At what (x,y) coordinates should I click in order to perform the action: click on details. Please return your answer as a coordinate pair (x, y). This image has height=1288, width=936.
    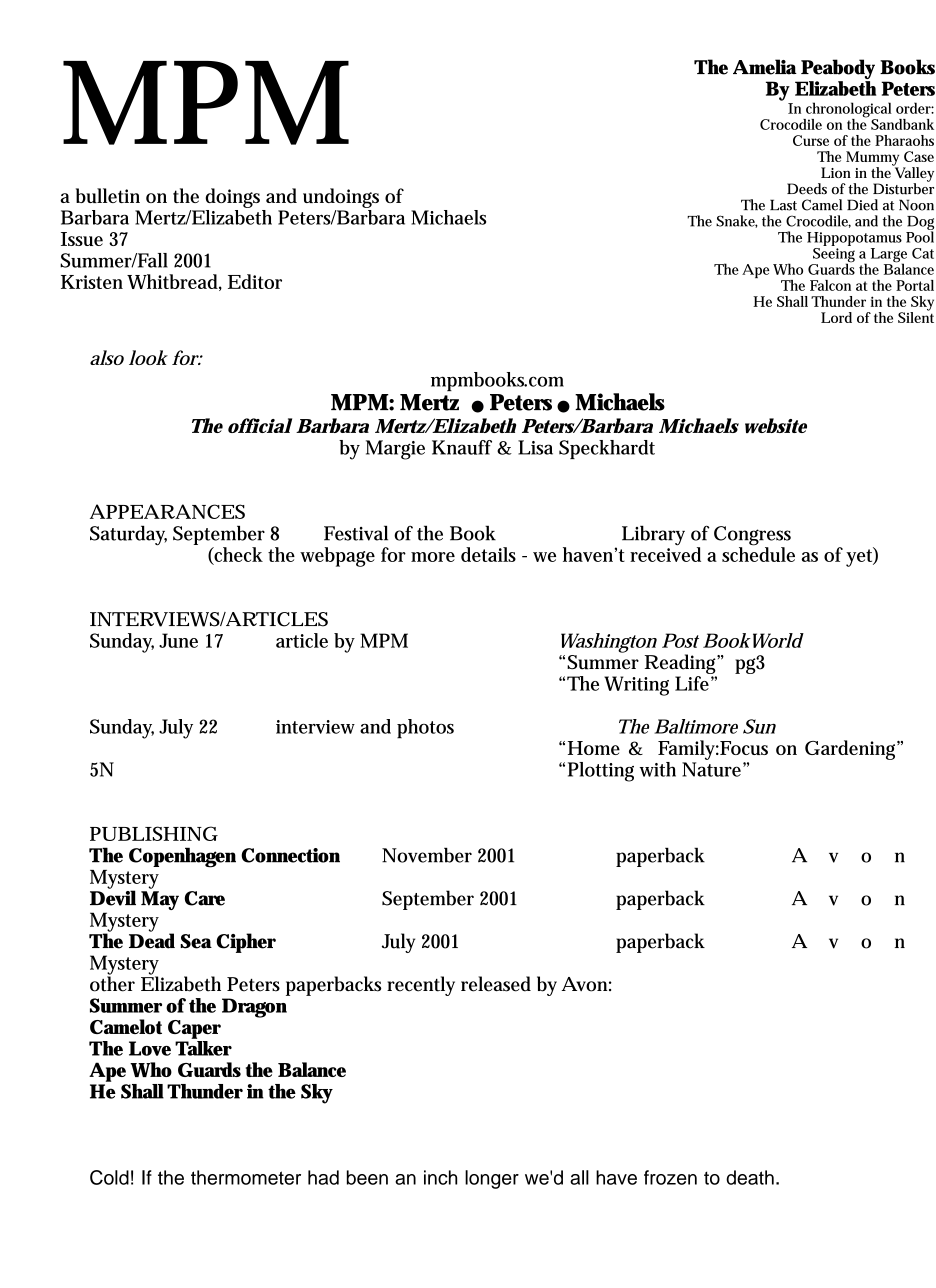
    Looking at the image, I should click on (488, 554).
